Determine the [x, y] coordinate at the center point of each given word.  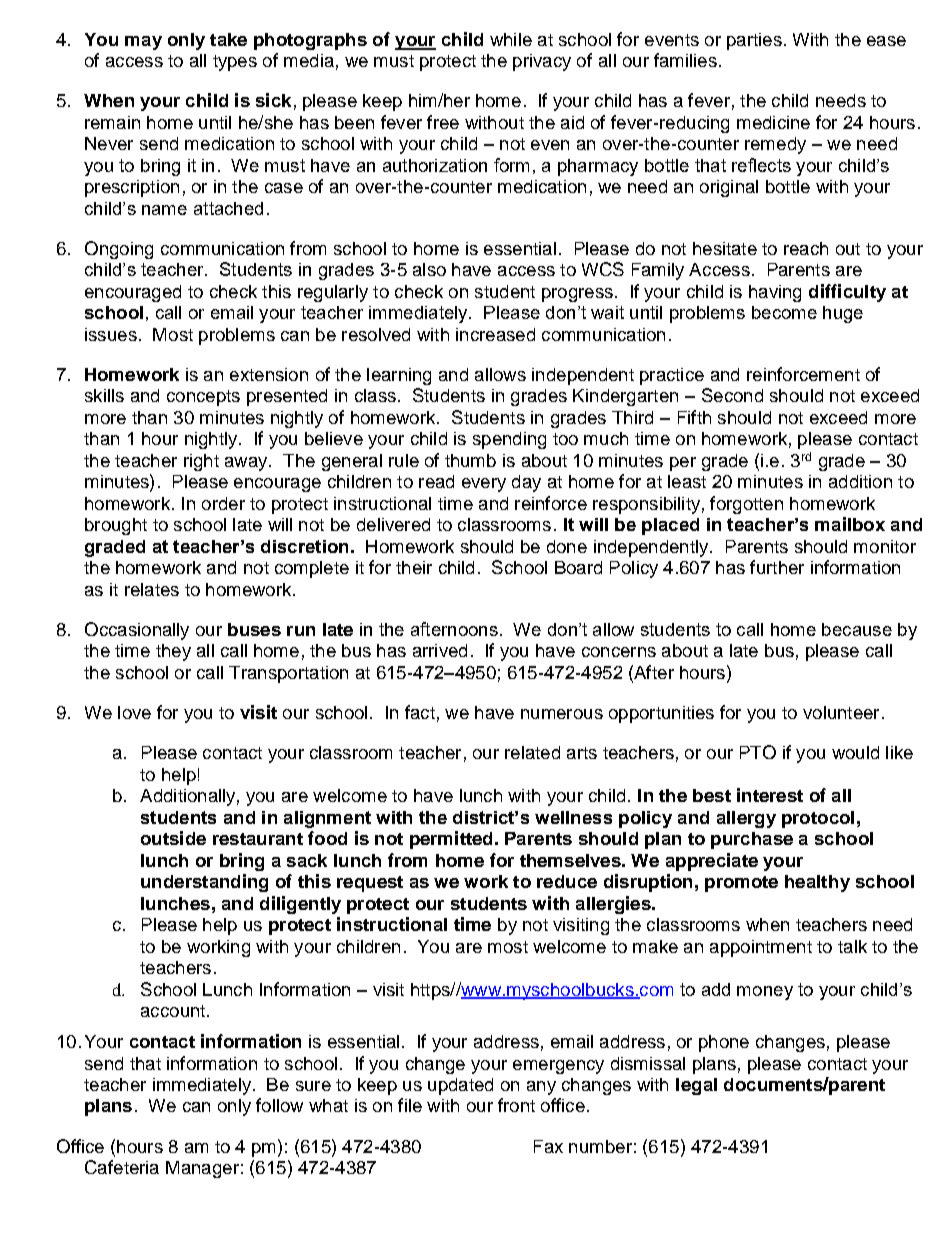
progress [577, 295]
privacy [542, 62]
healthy [817, 883]
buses [254, 629]
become [784, 312]
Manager [202, 1169]
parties [754, 41]
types [235, 63]
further [777, 567]
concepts [203, 398]
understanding [204, 883]
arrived [440, 650]
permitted [451, 840]
